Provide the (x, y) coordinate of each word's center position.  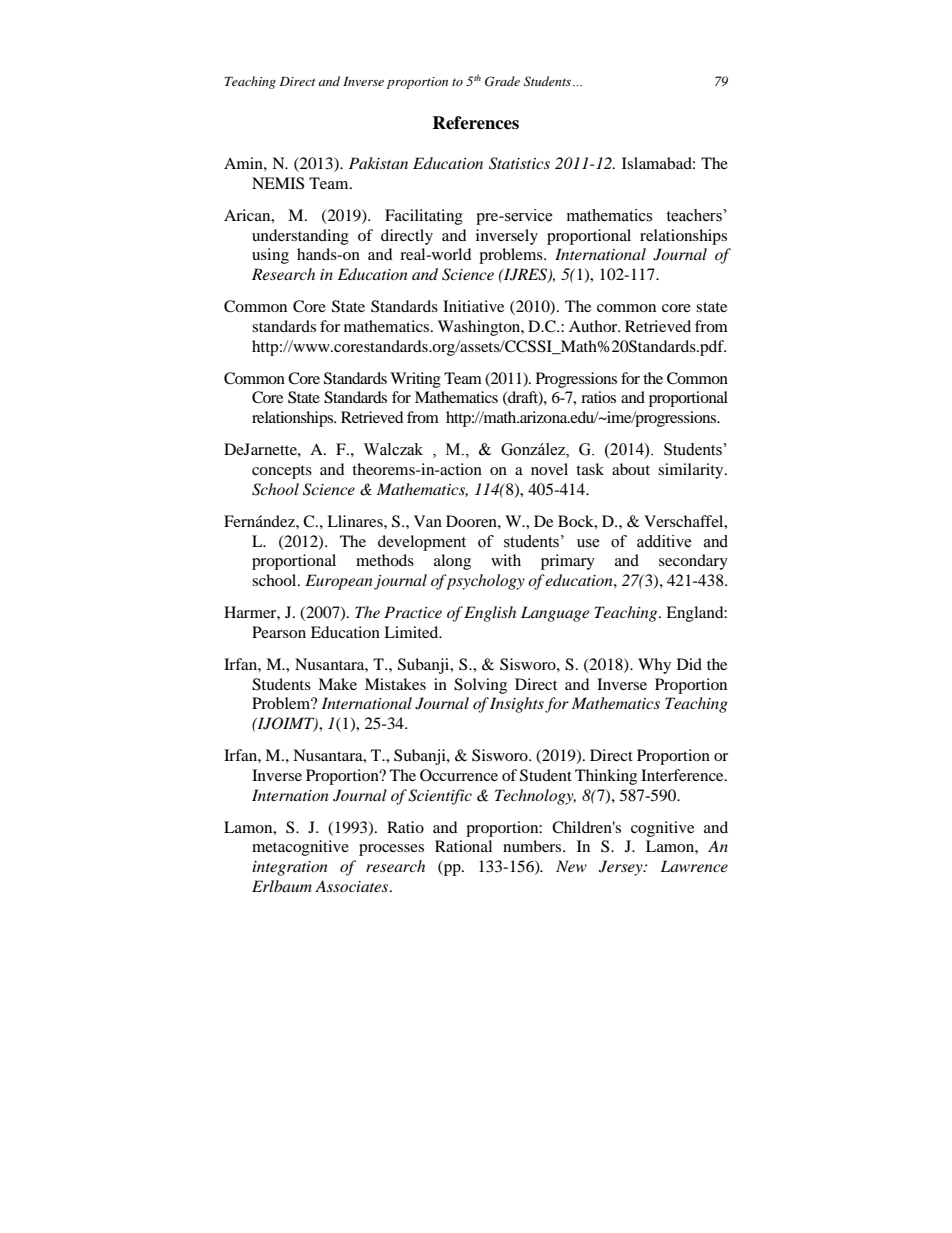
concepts (282, 472)
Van (428, 521)
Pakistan (378, 163)
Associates (353, 886)
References (475, 123)
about (631, 469)
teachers (695, 215)
